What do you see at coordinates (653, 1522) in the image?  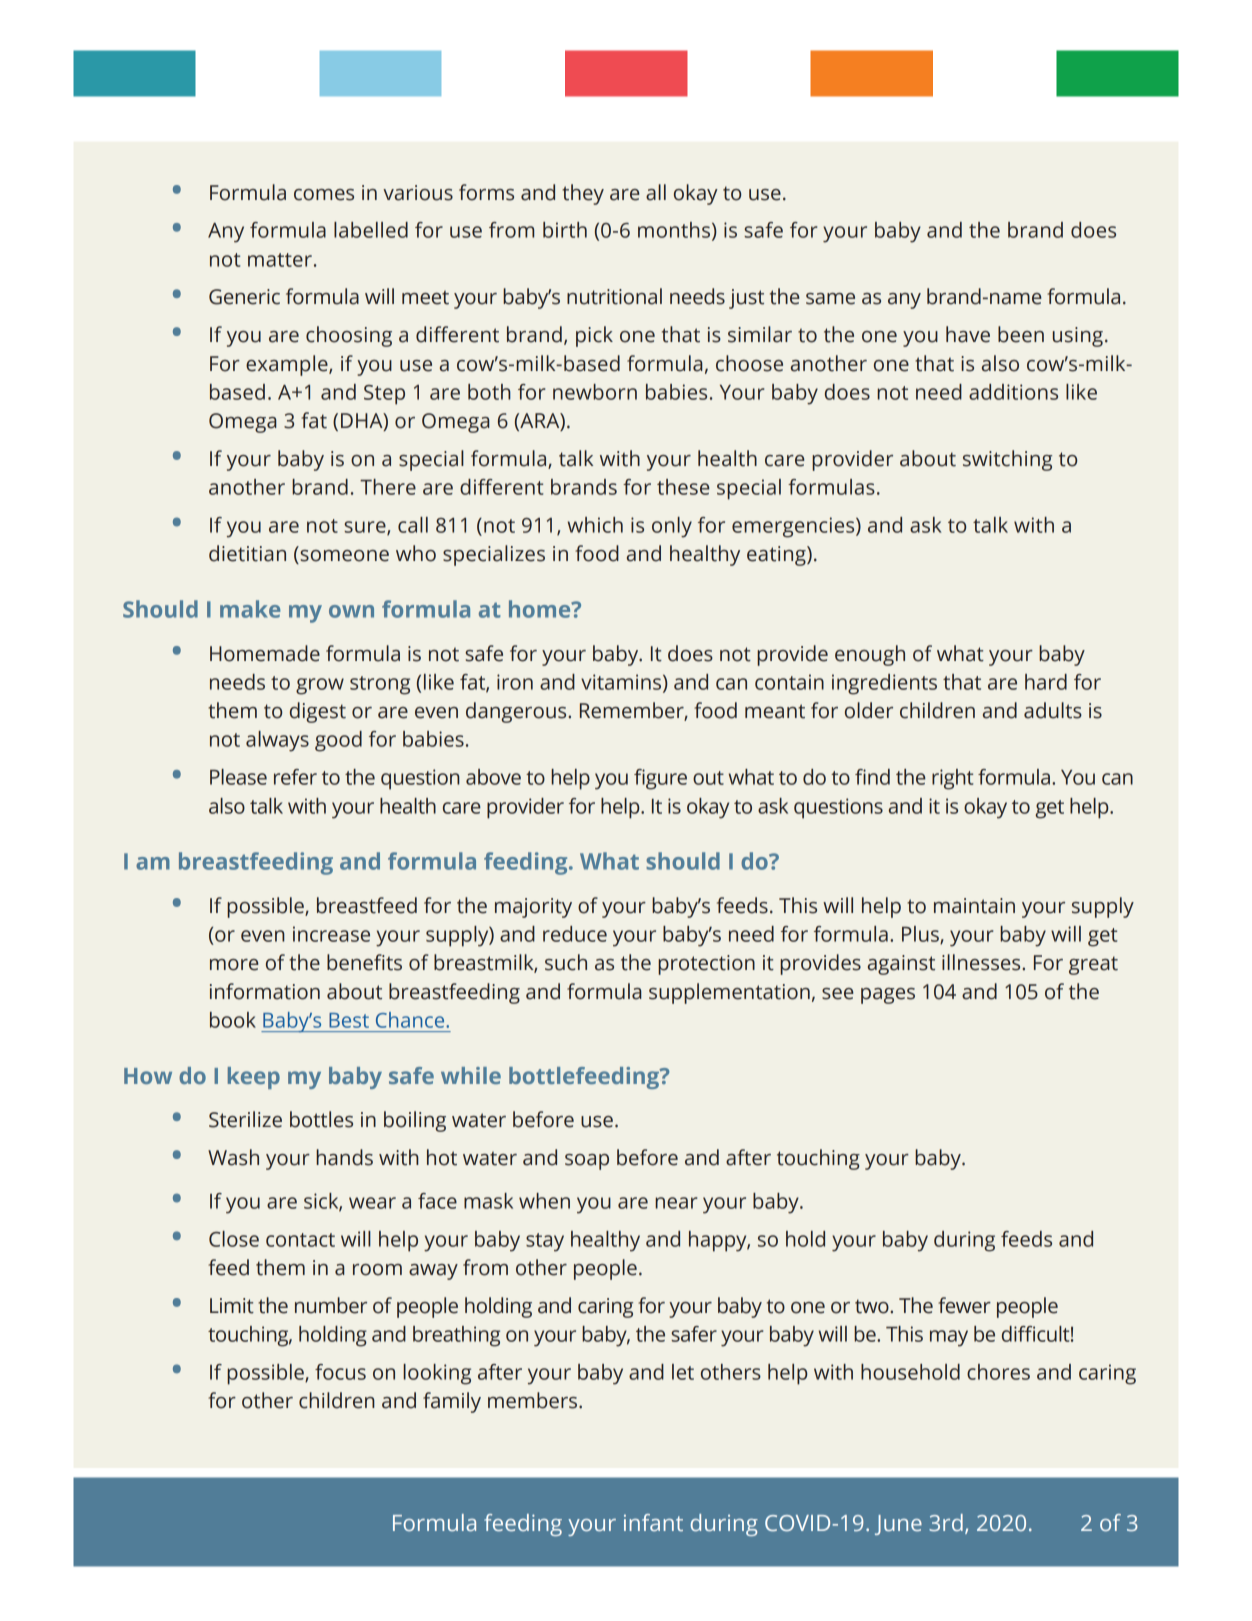 I see `infant` at bounding box center [653, 1522].
